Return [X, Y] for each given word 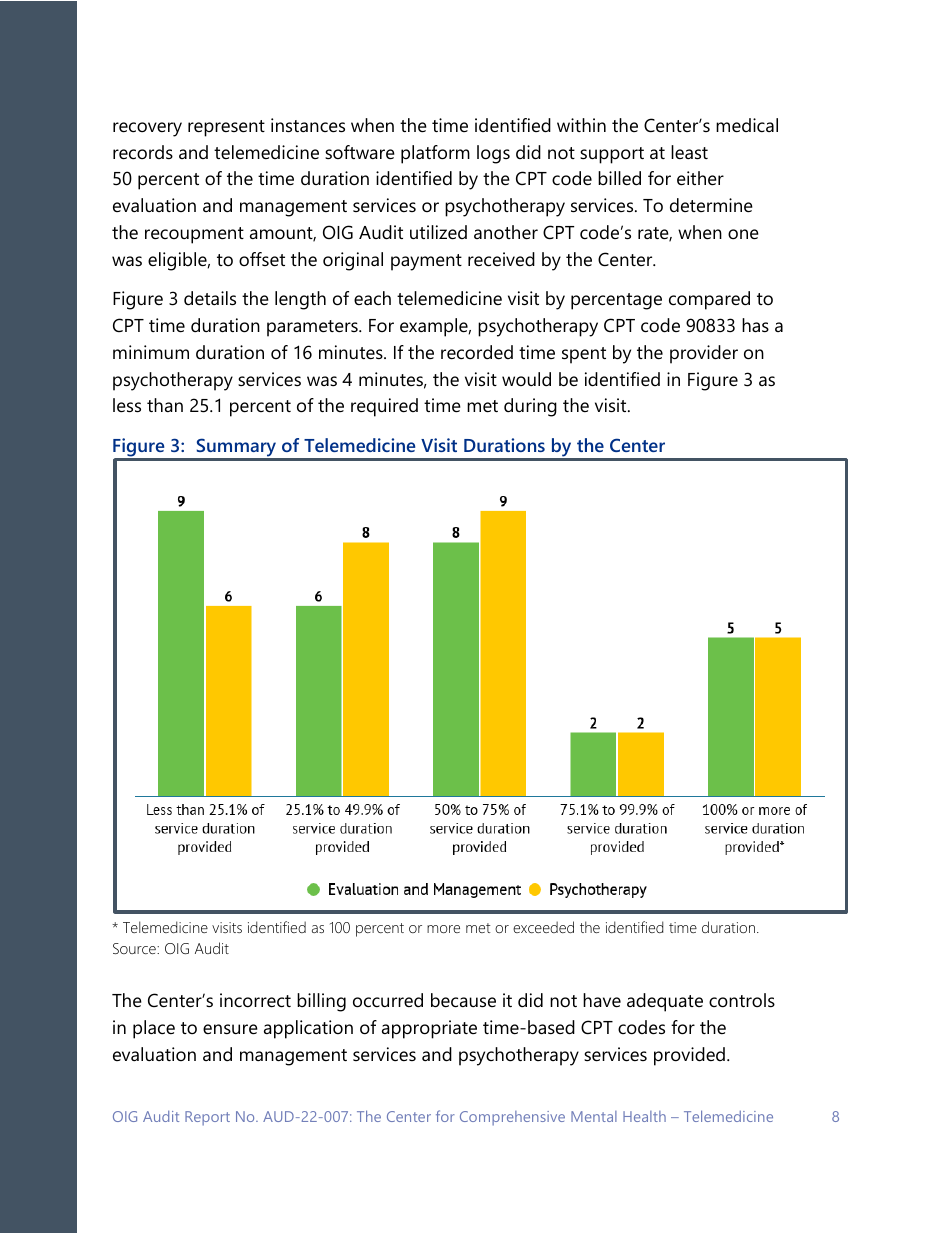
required [384, 407]
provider [704, 354]
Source [135, 948]
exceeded [543, 927]
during [530, 407]
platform [435, 154]
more [443, 929]
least [689, 152]
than [165, 405]
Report [207, 1118]
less [127, 405]
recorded [477, 352]
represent [226, 128]
